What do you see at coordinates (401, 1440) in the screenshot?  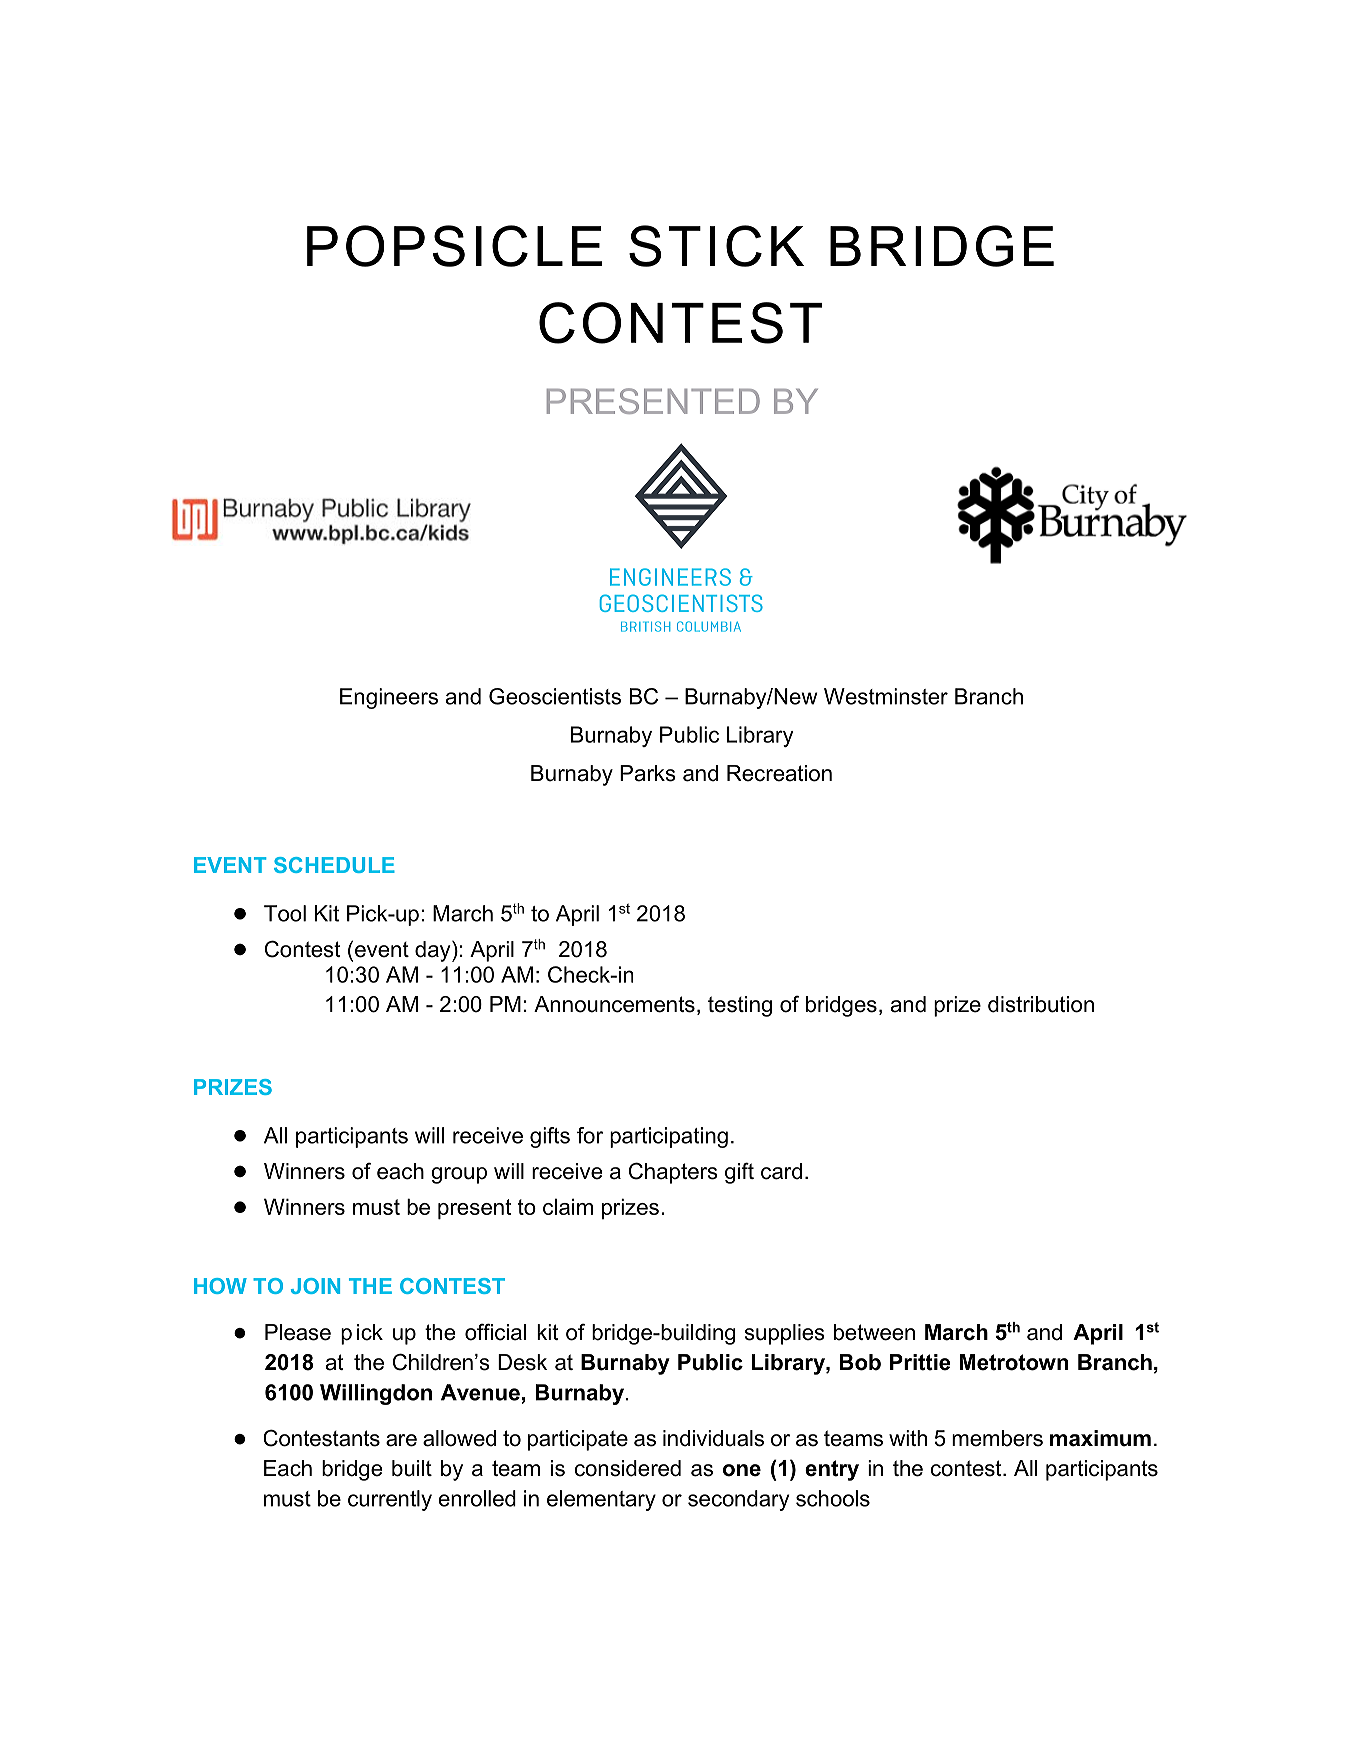 I see `are` at bounding box center [401, 1440].
